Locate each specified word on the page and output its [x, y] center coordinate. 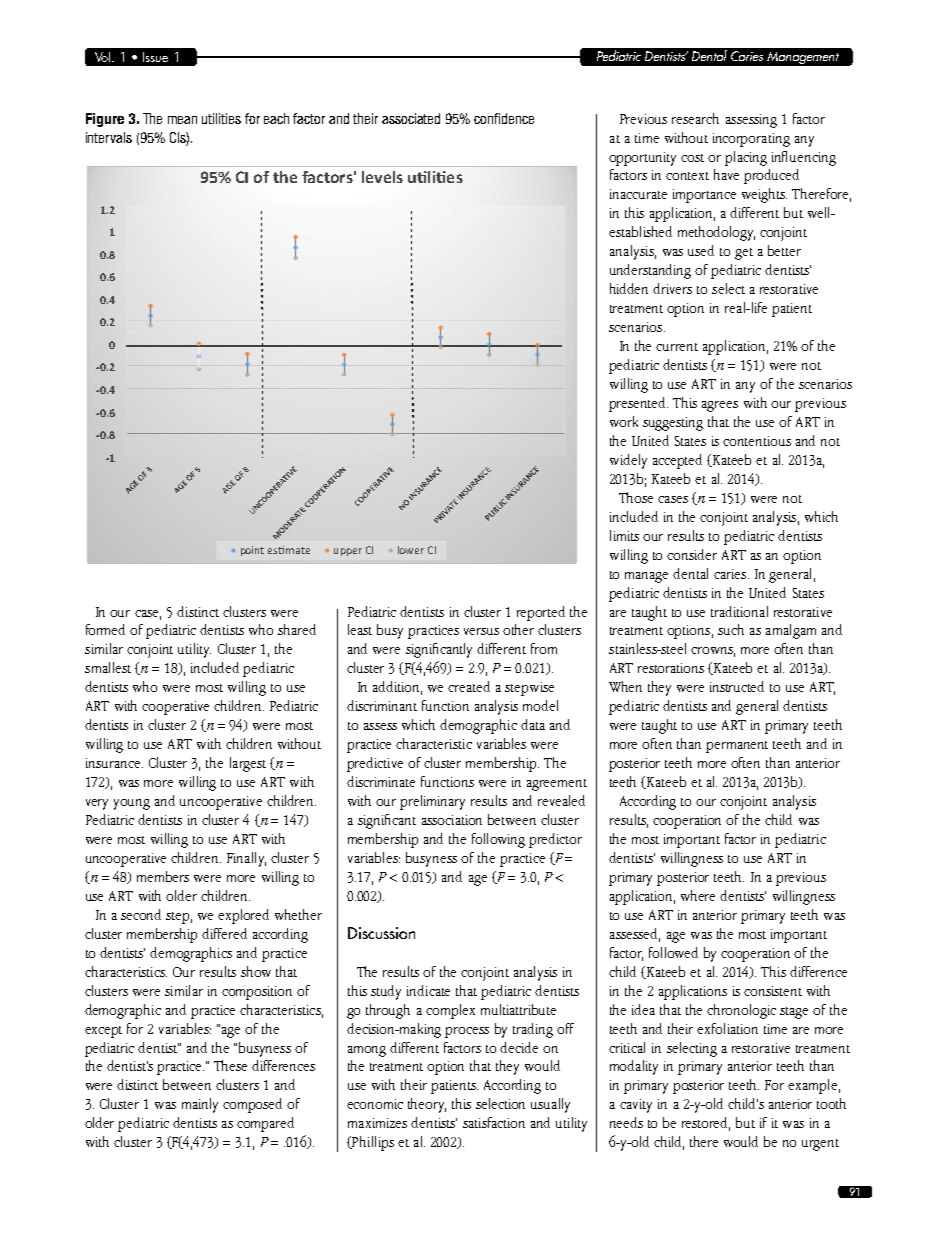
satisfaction [494, 1122]
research [695, 118]
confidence [504, 118]
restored [706, 1124]
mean [182, 120]
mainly [200, 1105]
